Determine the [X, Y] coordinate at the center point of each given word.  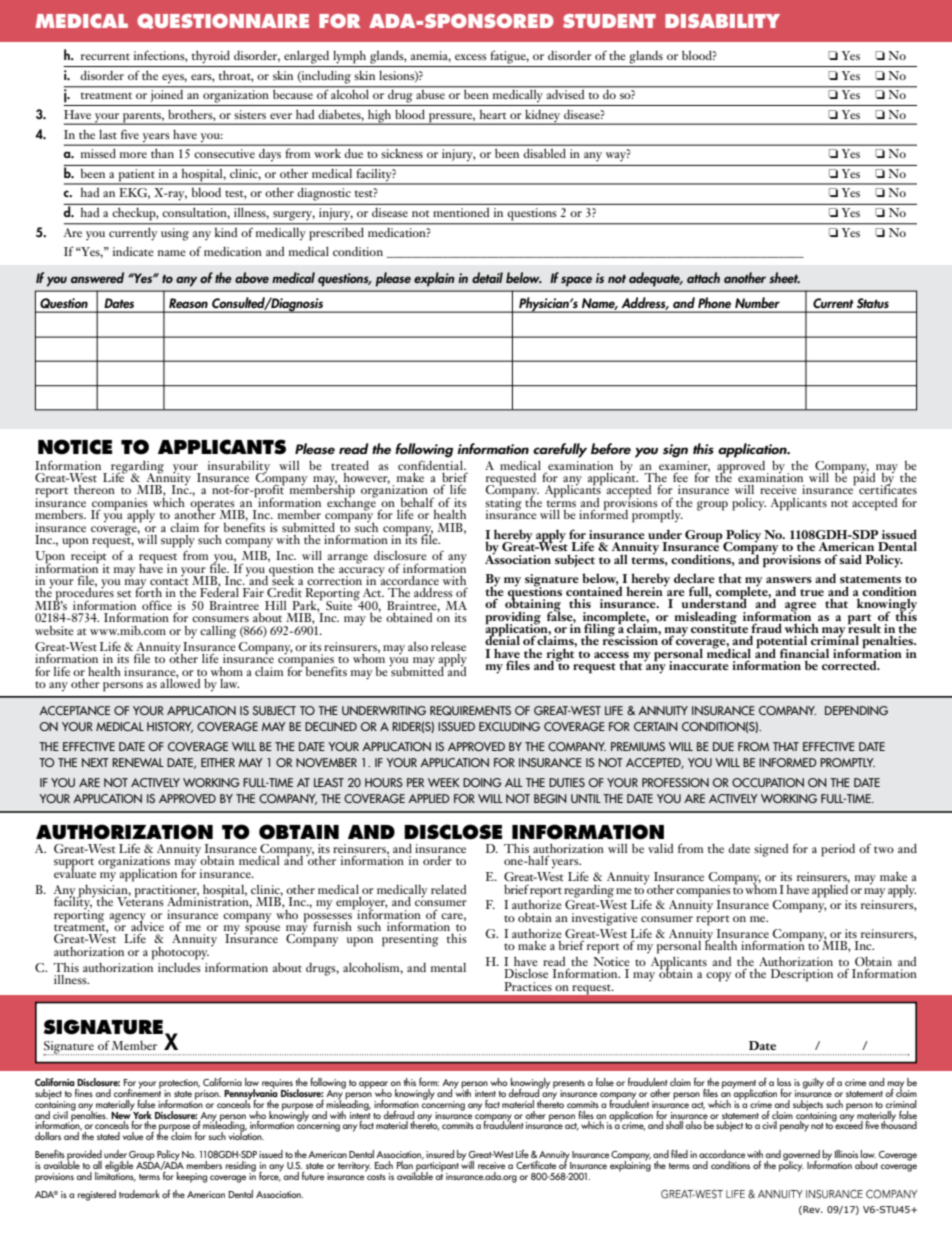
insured [440, 1154]
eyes [174, 78]
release [448, 646]
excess [471, 57]
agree [800, 608]
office [157, 605]
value [133, 1136]
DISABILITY [722, 21]
